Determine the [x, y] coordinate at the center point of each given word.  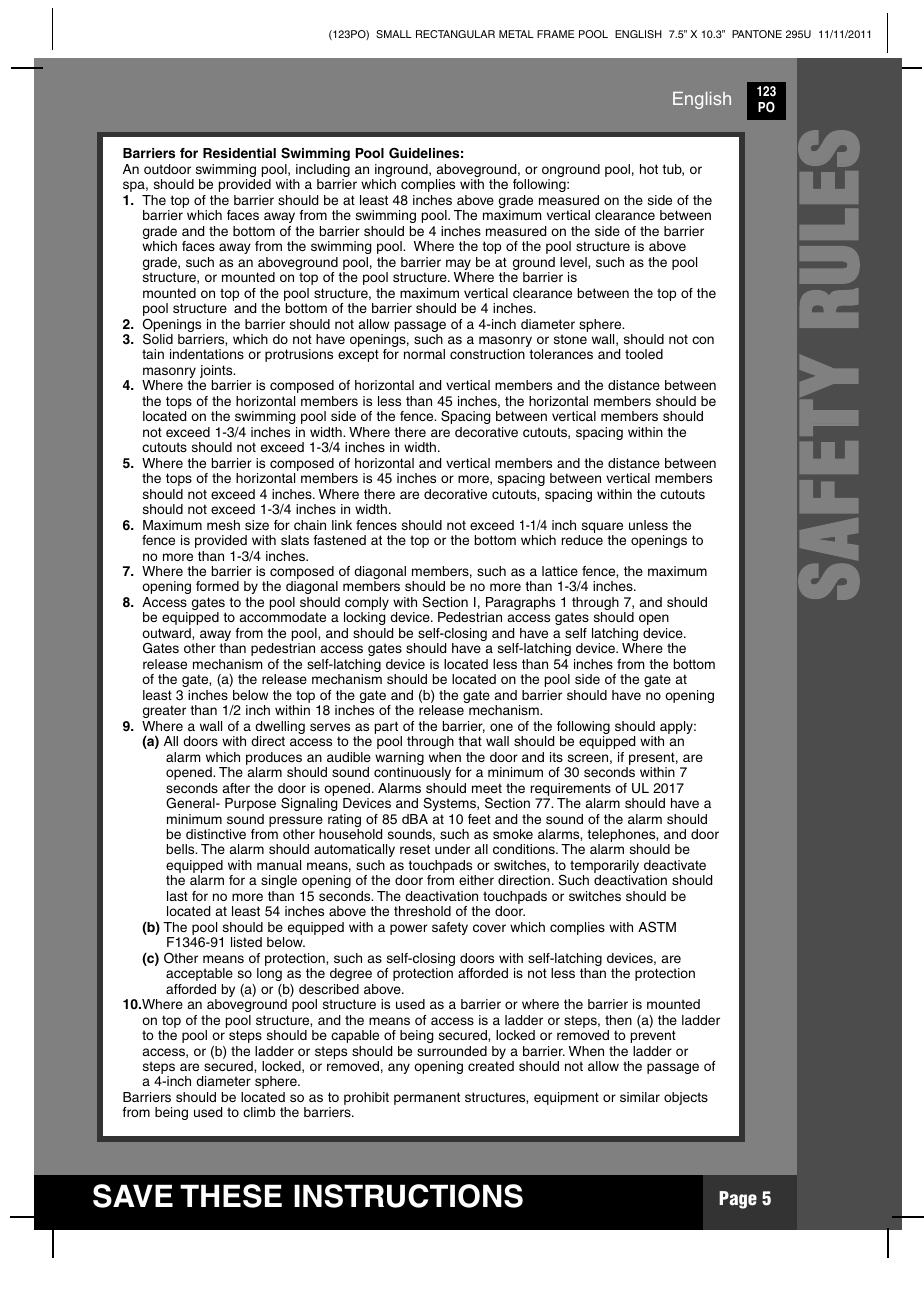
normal [424, 354]
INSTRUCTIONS [408, 1196]
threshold [422, 911]
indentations [207, 354]
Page [738, 1200]
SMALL [394, 34]
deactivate [675, 865]
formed [217, 586]
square [602, 527]
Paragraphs [520, 605]
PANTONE [757, 34]
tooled [644, 354]
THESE [231, 1196]
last [177, 896]
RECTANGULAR [455, 34]
